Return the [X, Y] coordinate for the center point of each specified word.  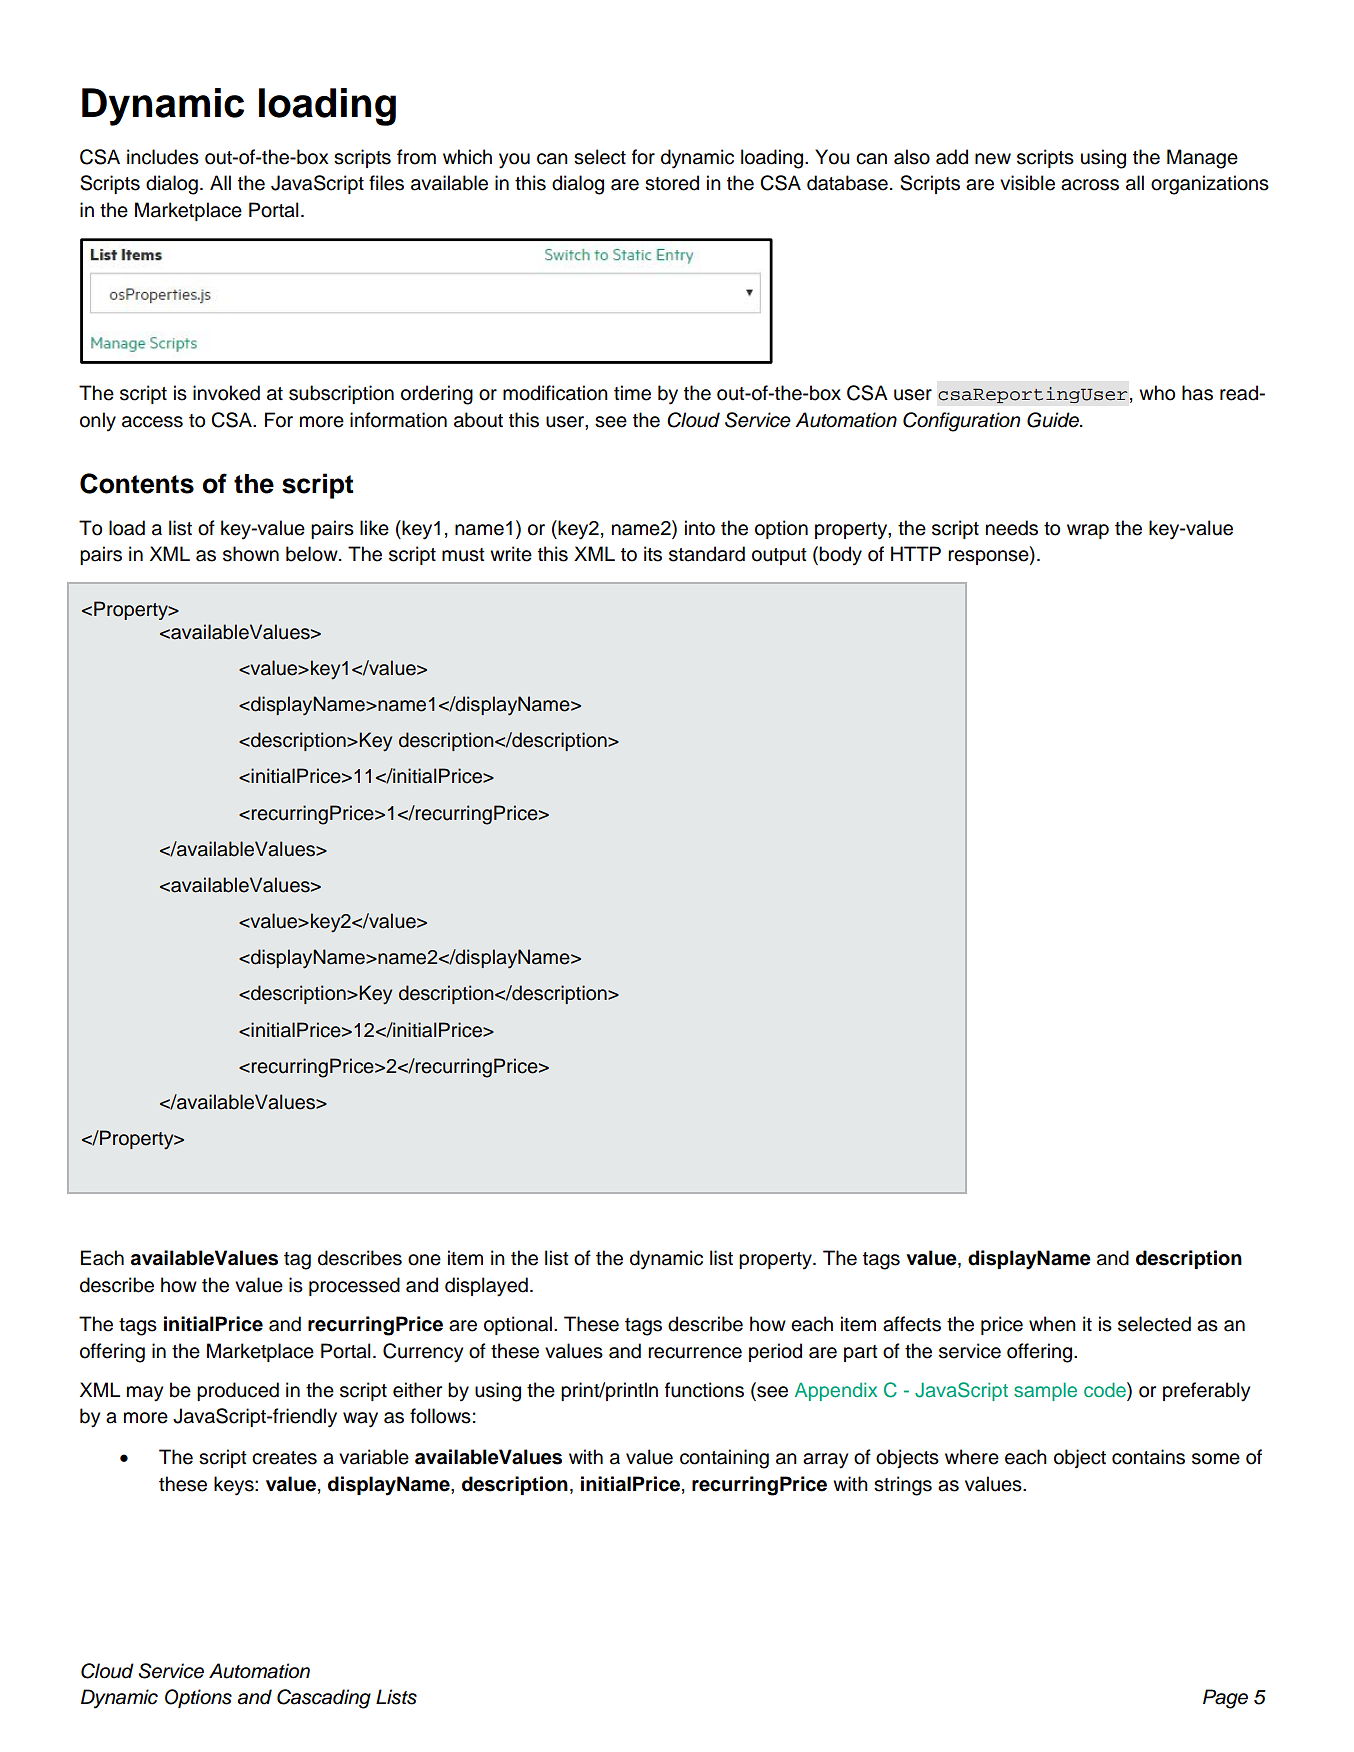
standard [707, 554]
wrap [1088, 531]
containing [724, 1459]
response [989, 556]
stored [672, 183]
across [1090, 185]
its [653, 554]
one [424, 1260]
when [1052, 1324]
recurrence [695, 1353]
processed [354, 1286]
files [386, 183]
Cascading [324, 1699]
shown [251, 554]
